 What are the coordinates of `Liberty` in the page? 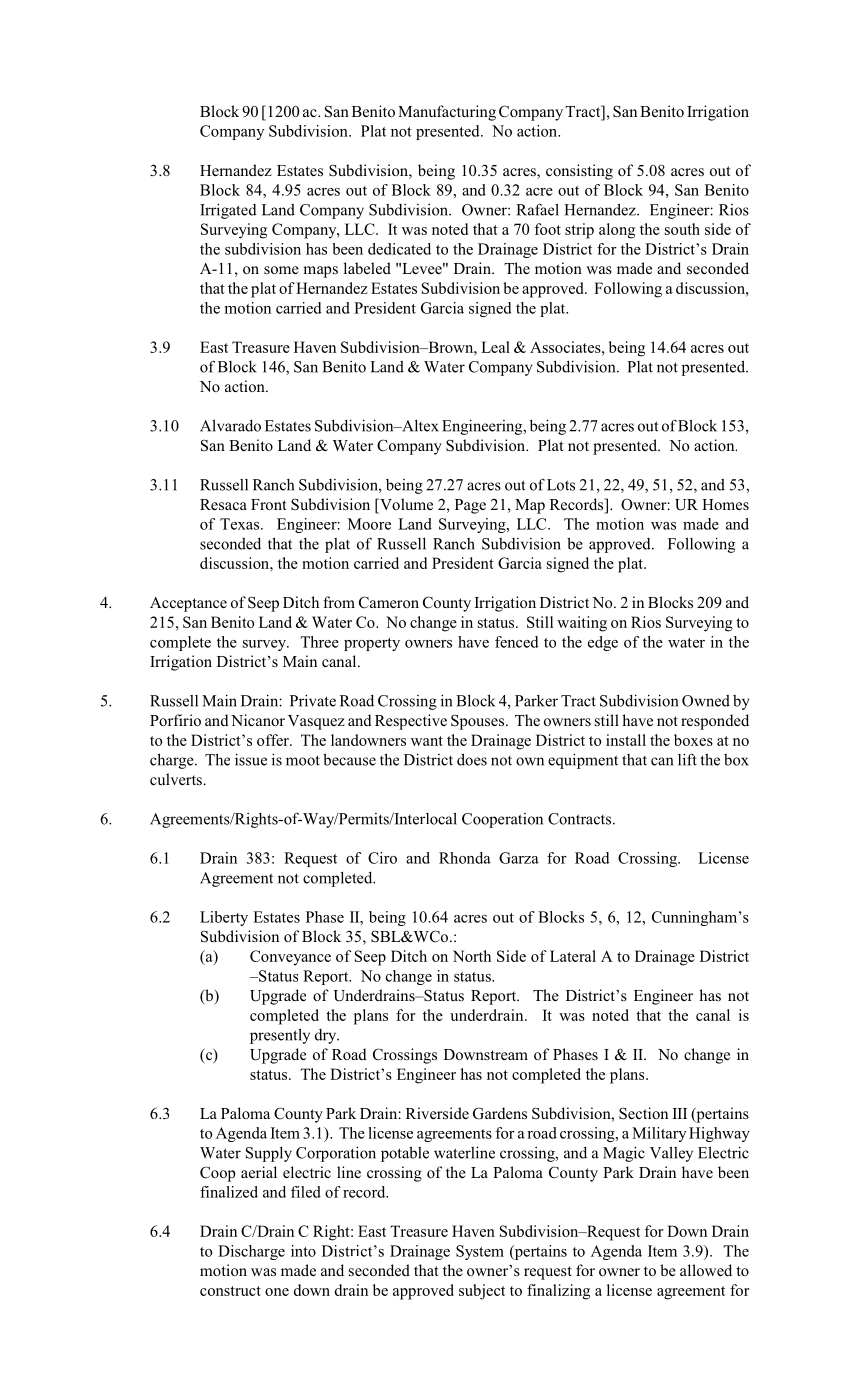 It's located at (224, 918).
